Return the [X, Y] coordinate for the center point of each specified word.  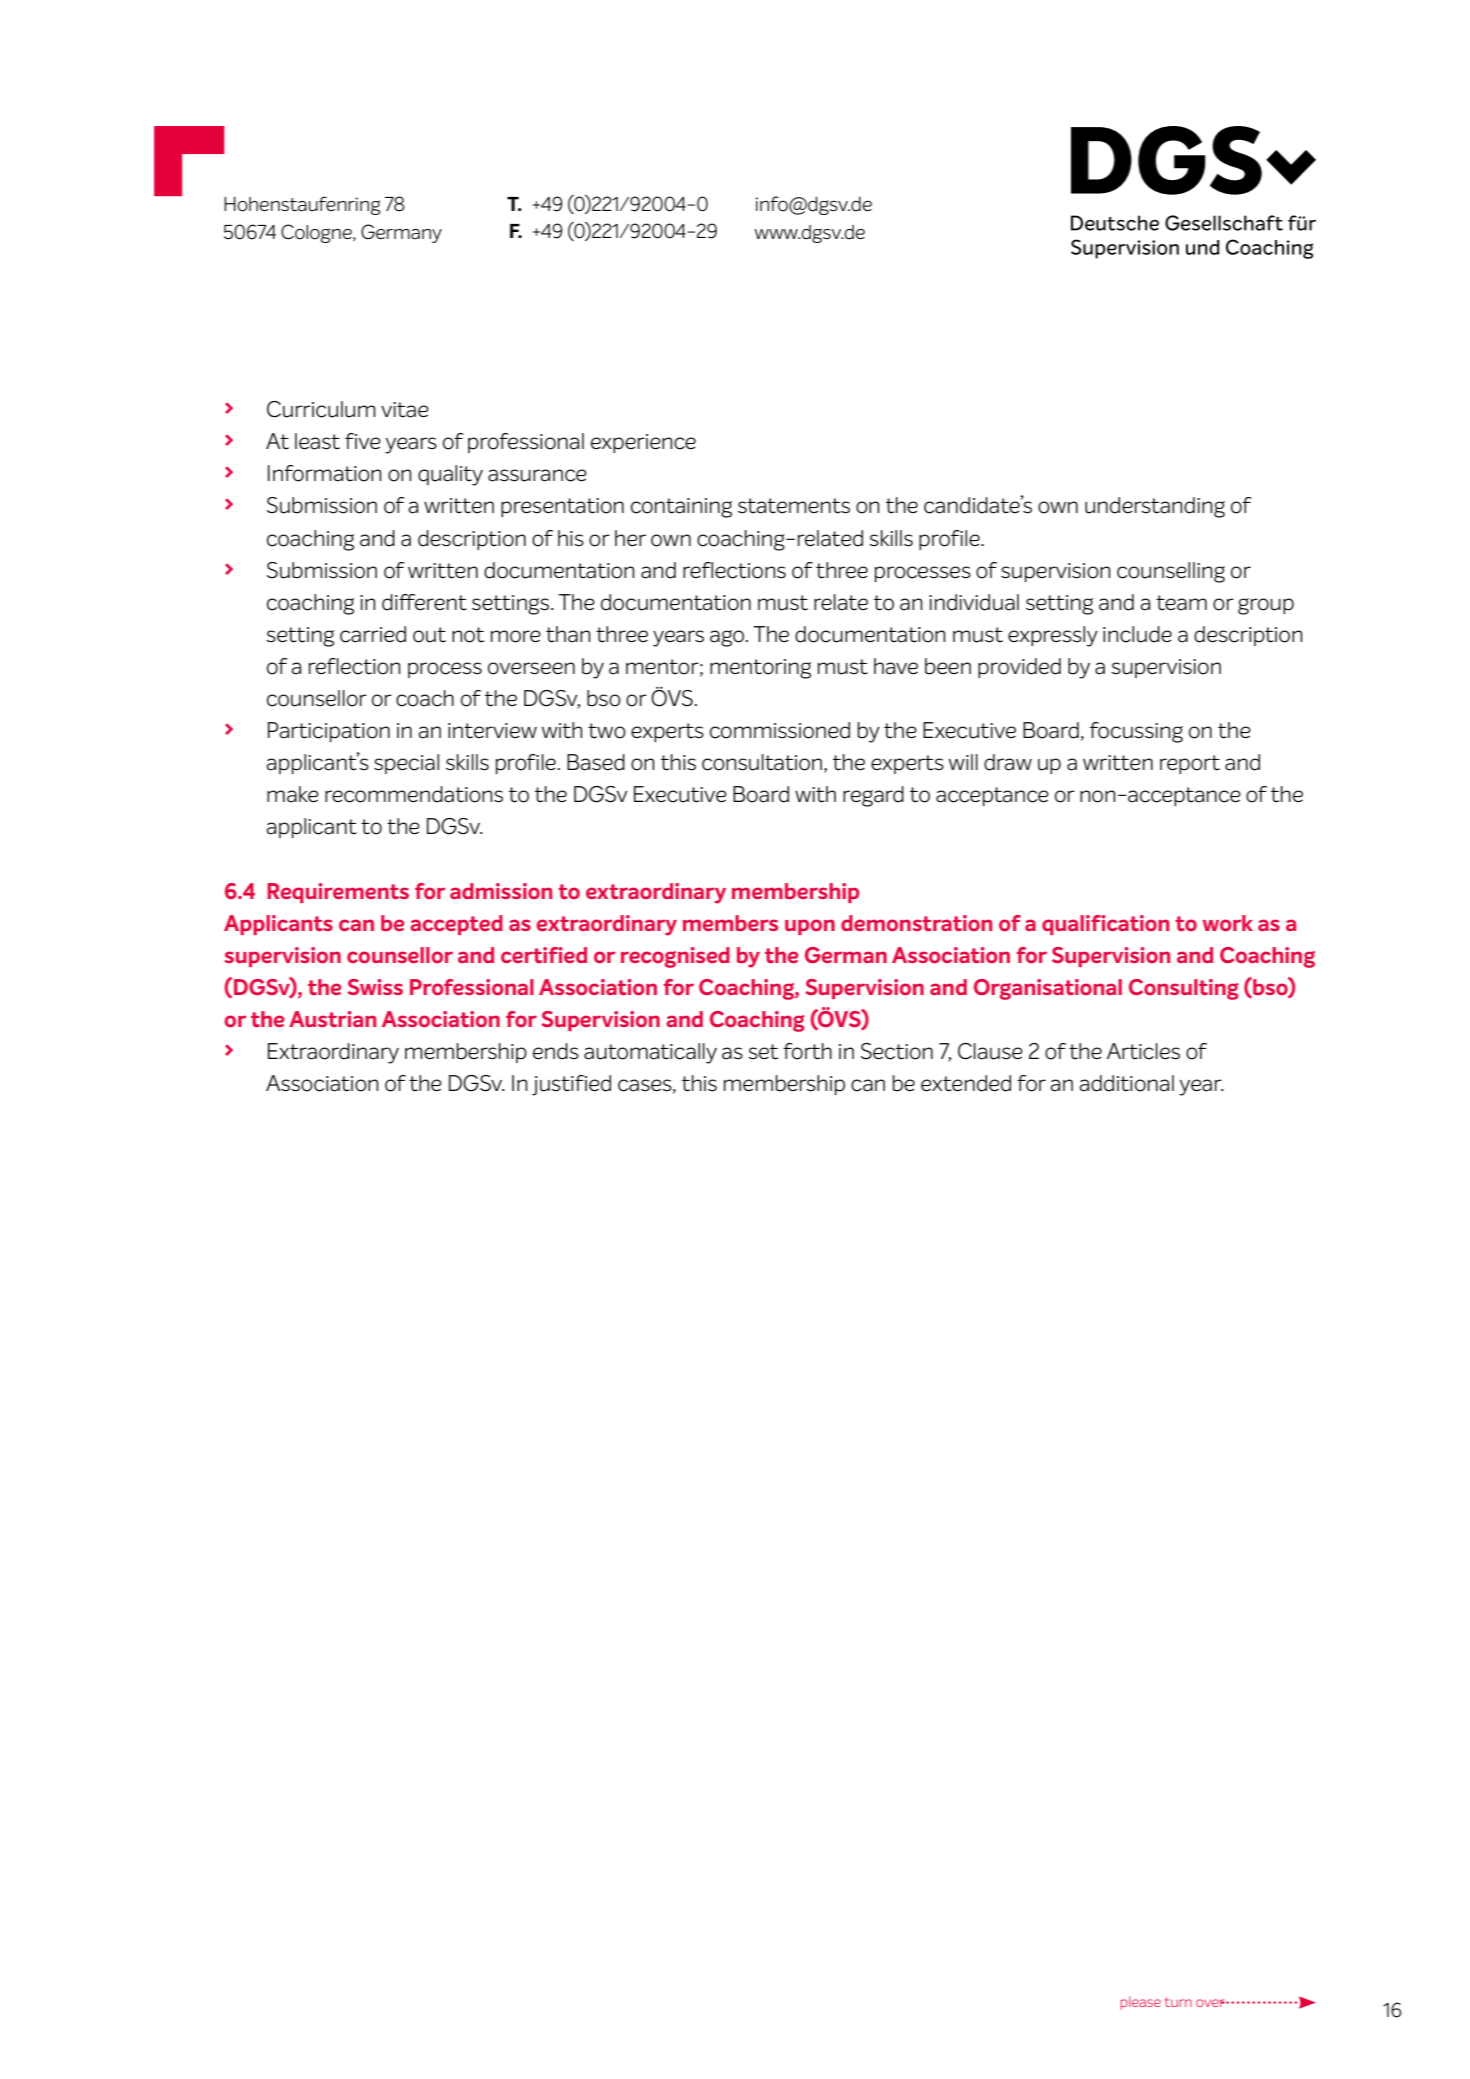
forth [807, 1051]
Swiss [375, 987]
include [1137, 634]
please [1140, 2003]
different [424, 602]
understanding [1155, 507]
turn [1178, 2002]
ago [728, 638]
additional [1126, 1083]
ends [556, 1051]
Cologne [317, 233]
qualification [1105, 925]
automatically [650, 1053]
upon [810, 927]
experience [643, 443]
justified [571, 1085]
